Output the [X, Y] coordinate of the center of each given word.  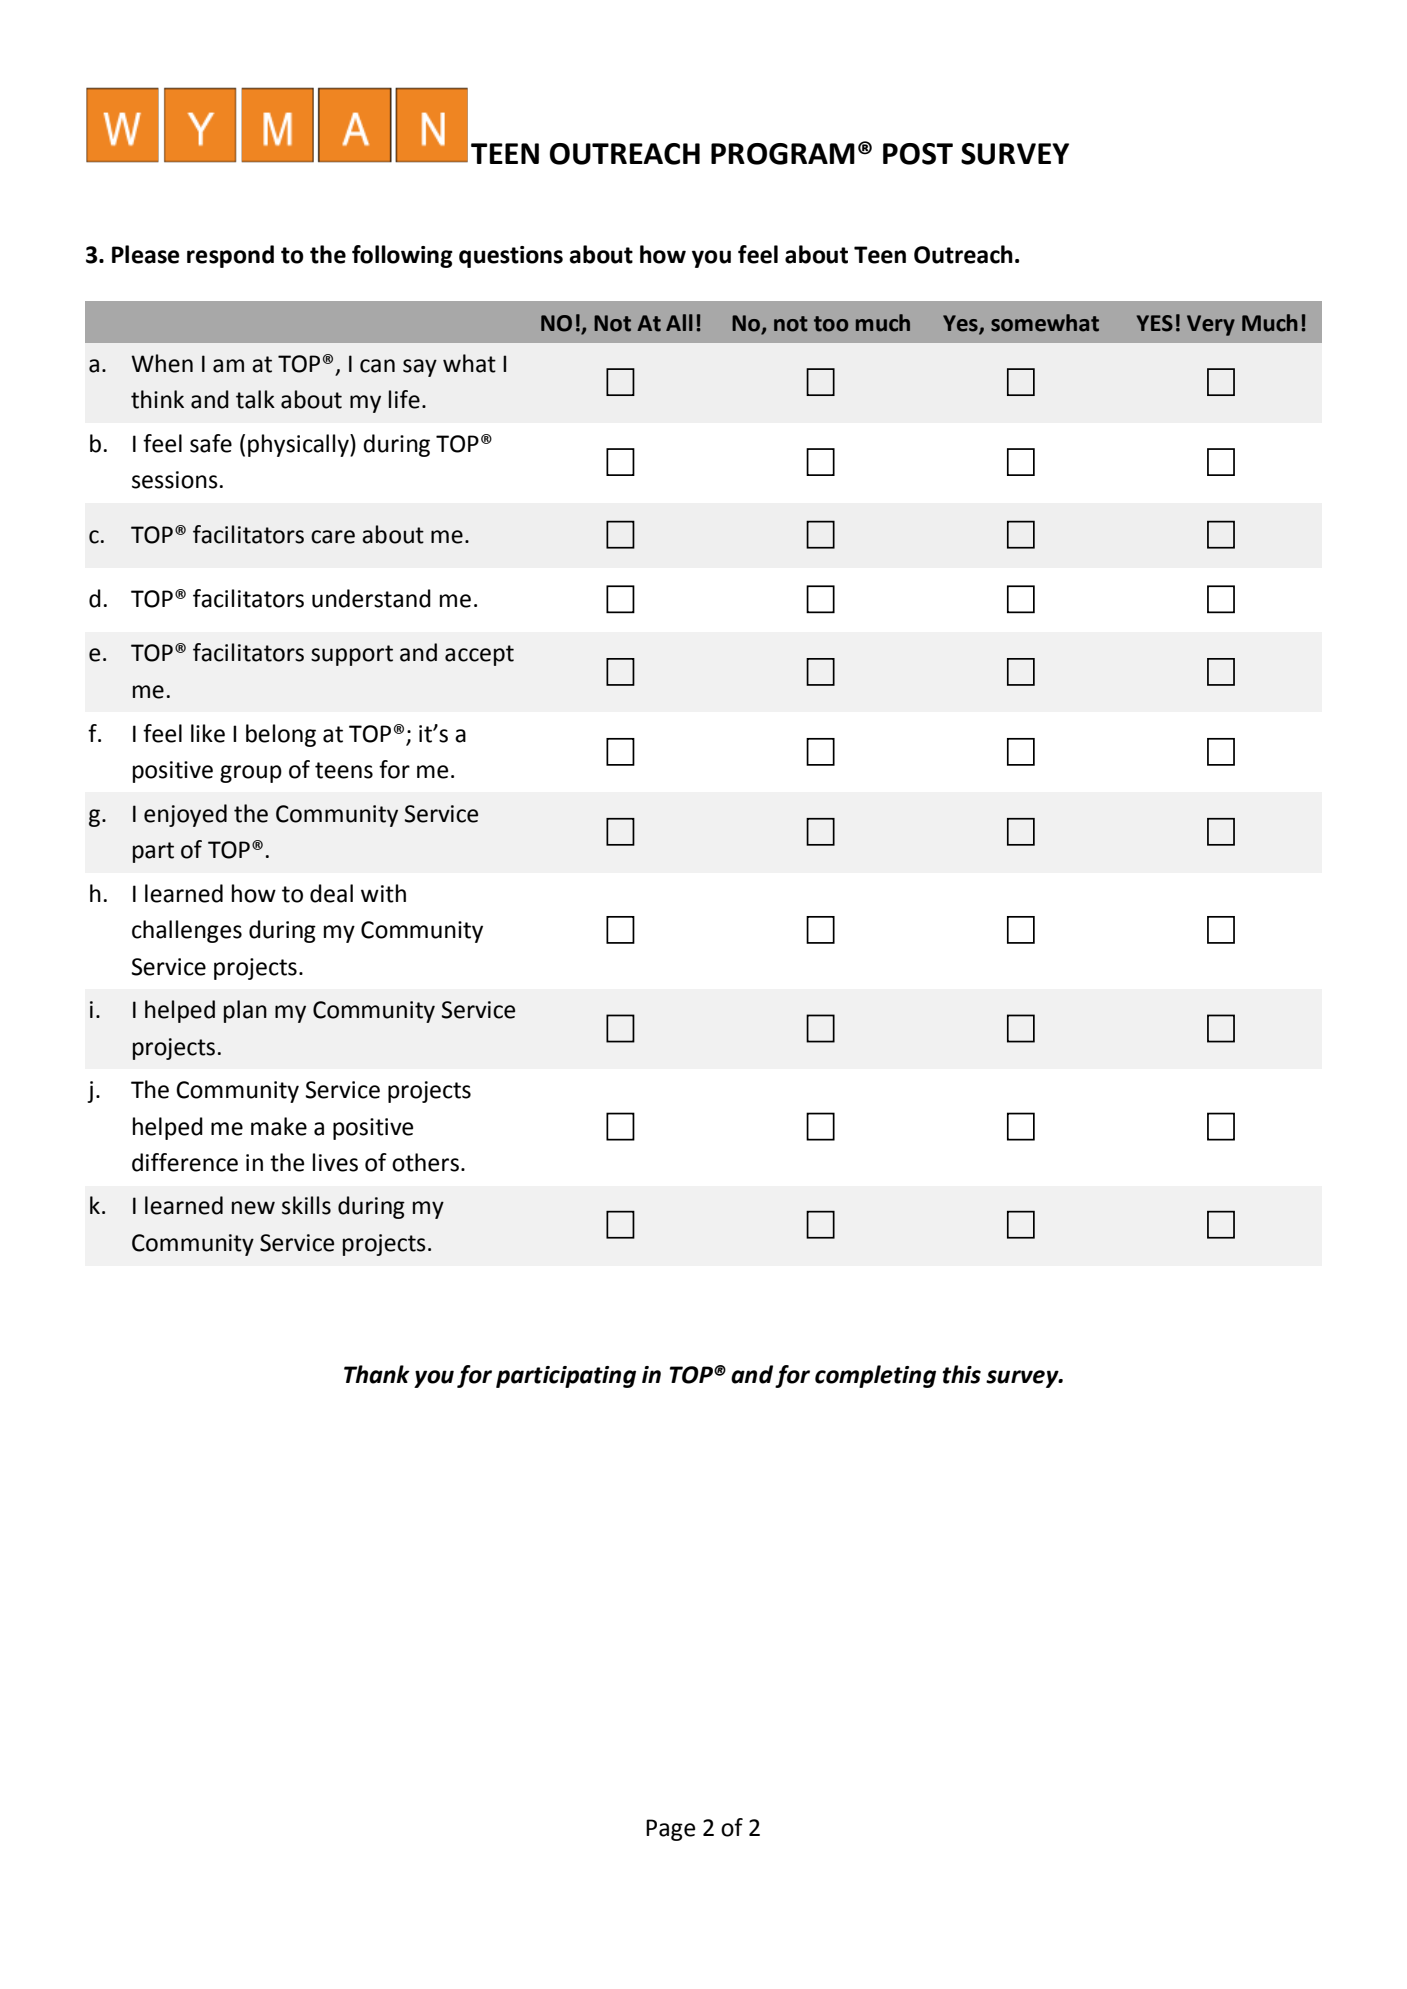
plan [245, 1011]
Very [1211, 325]
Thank [377, 1374]
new [253, 1208]
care [333, 537]
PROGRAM [783, 154]
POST [918, 154]
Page [670, 1830]
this [961, 1374]
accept [479, 655]
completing [875, 1376]
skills [306, 1205]
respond [230, 256]
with [383, 893]
